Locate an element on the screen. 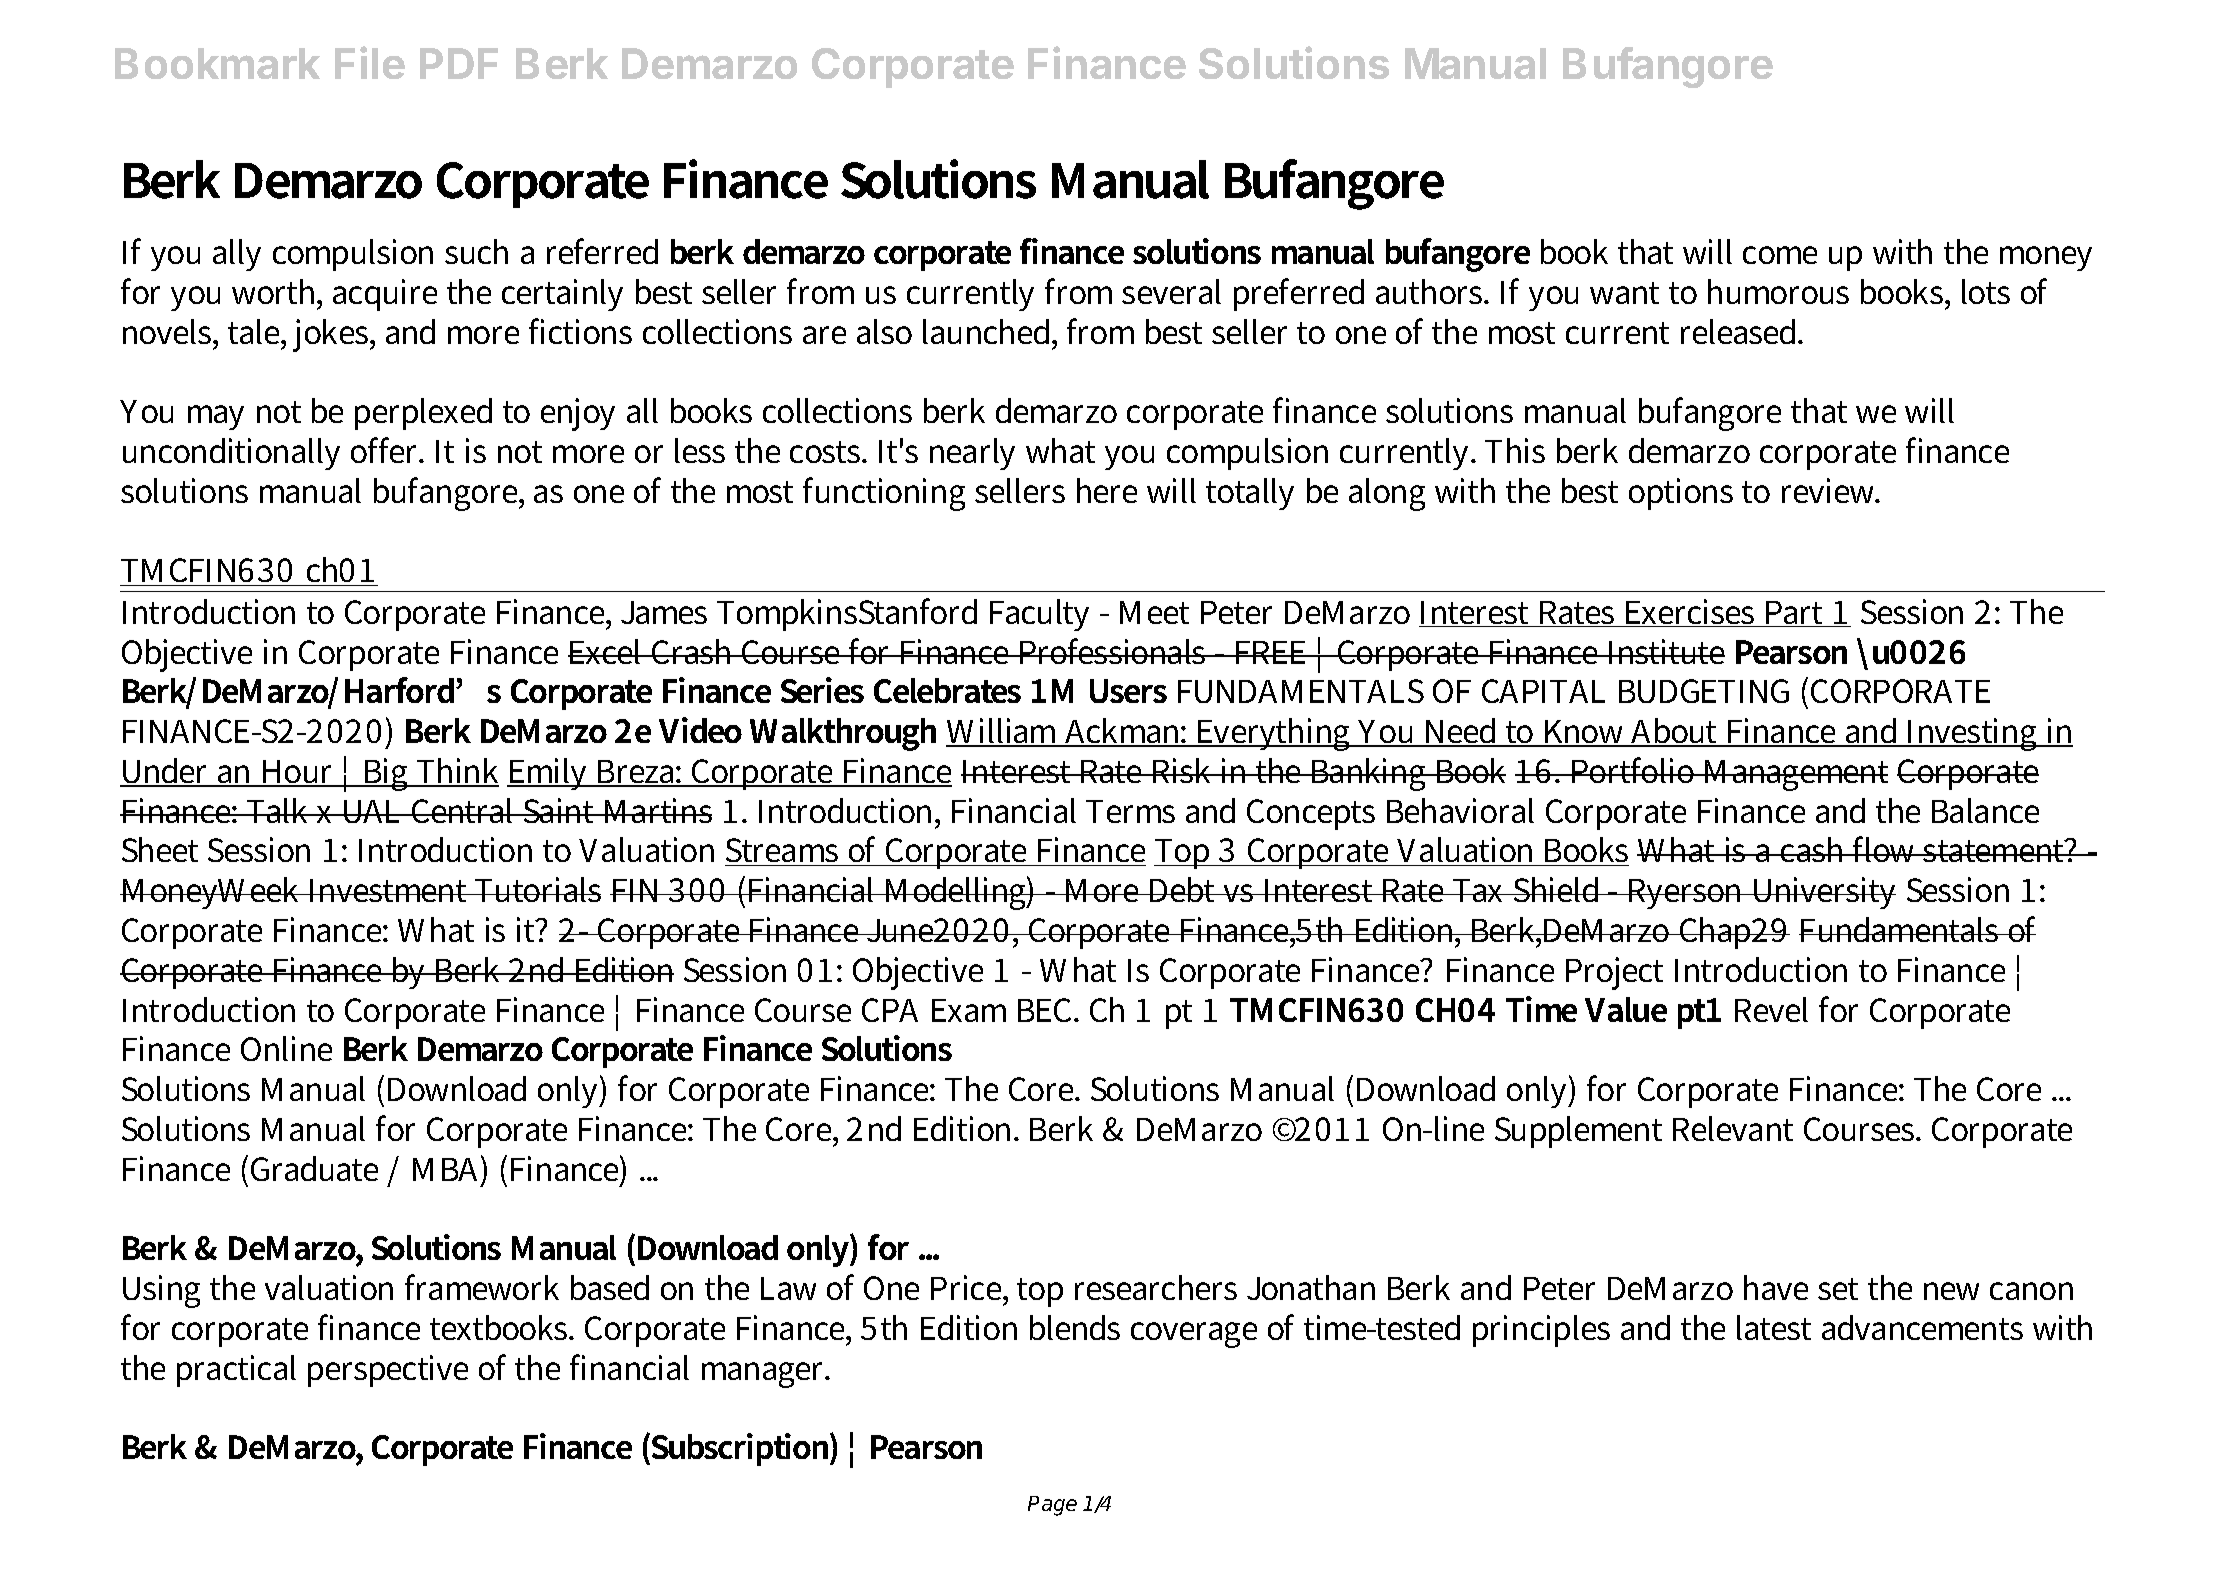 This screenshot has height=1579, width=2233. perspective is located at coordinates (388, 1371).
